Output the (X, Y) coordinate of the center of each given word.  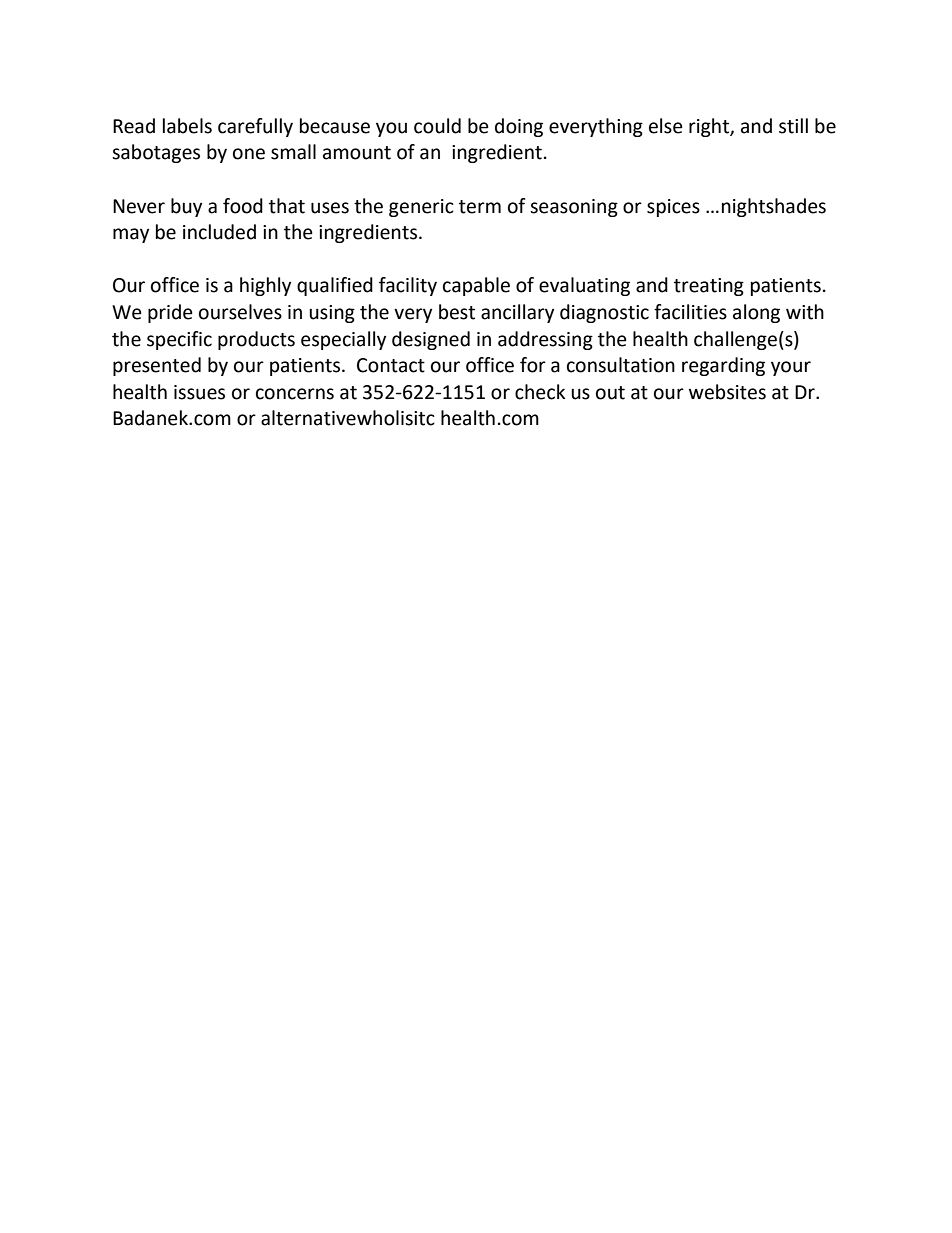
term (480, 207)
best (457, 312)
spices (673, 208)
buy (186, 207)
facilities (690, 312)
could (437, 126)
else (666, 126)
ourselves (240, 312)
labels (187, 126)
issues (199, 392)
